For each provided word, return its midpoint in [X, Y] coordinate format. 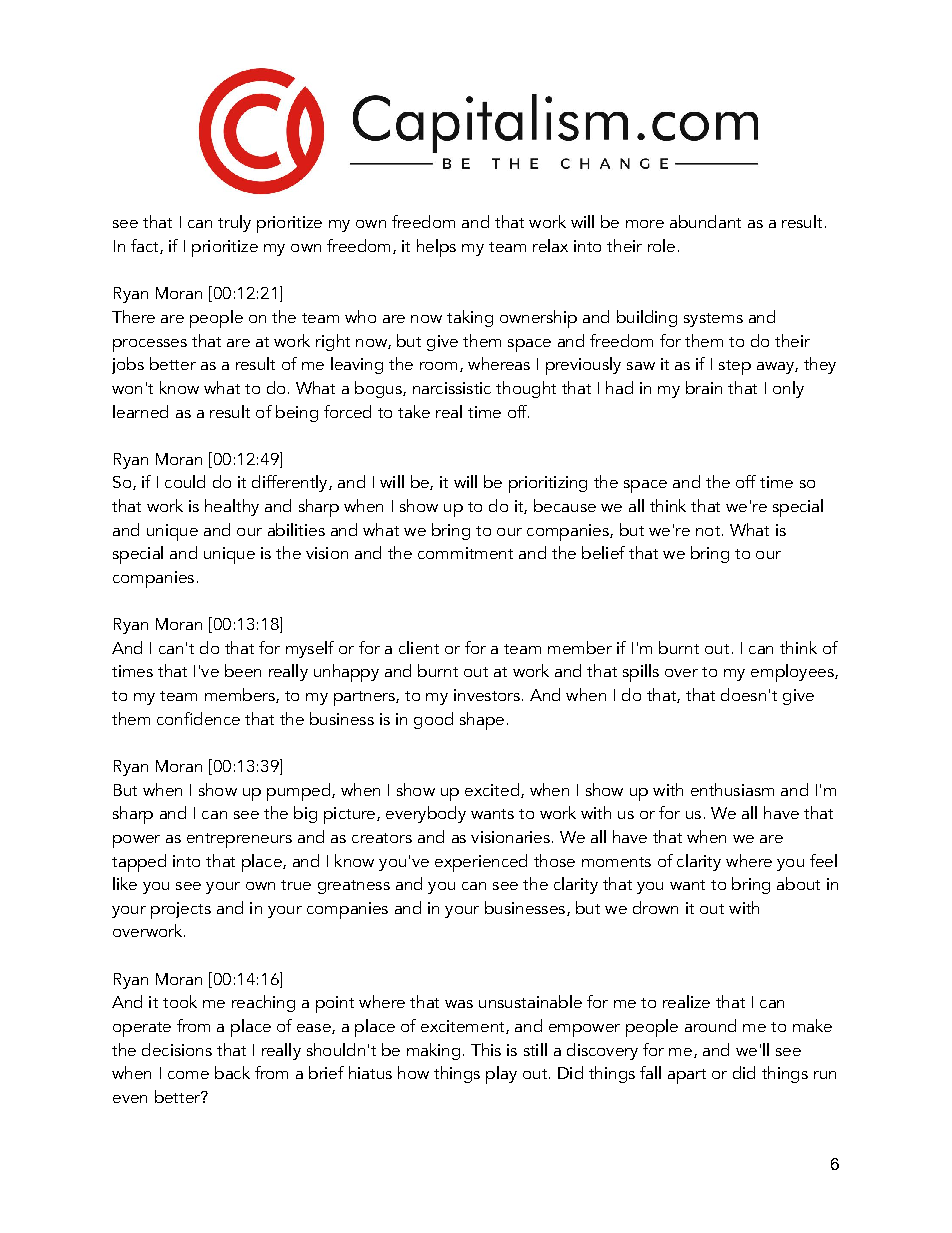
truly [234, 223]
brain [704, 387]
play [501, 1075]
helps [436, 248]
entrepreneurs [239, 840]
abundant [705, 221]
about [798, 883]
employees [793, 673]
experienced [481, 863]
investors [487, 695]
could [185, 481]
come [188, 1075]
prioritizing [548, 484]
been [243, 670]
